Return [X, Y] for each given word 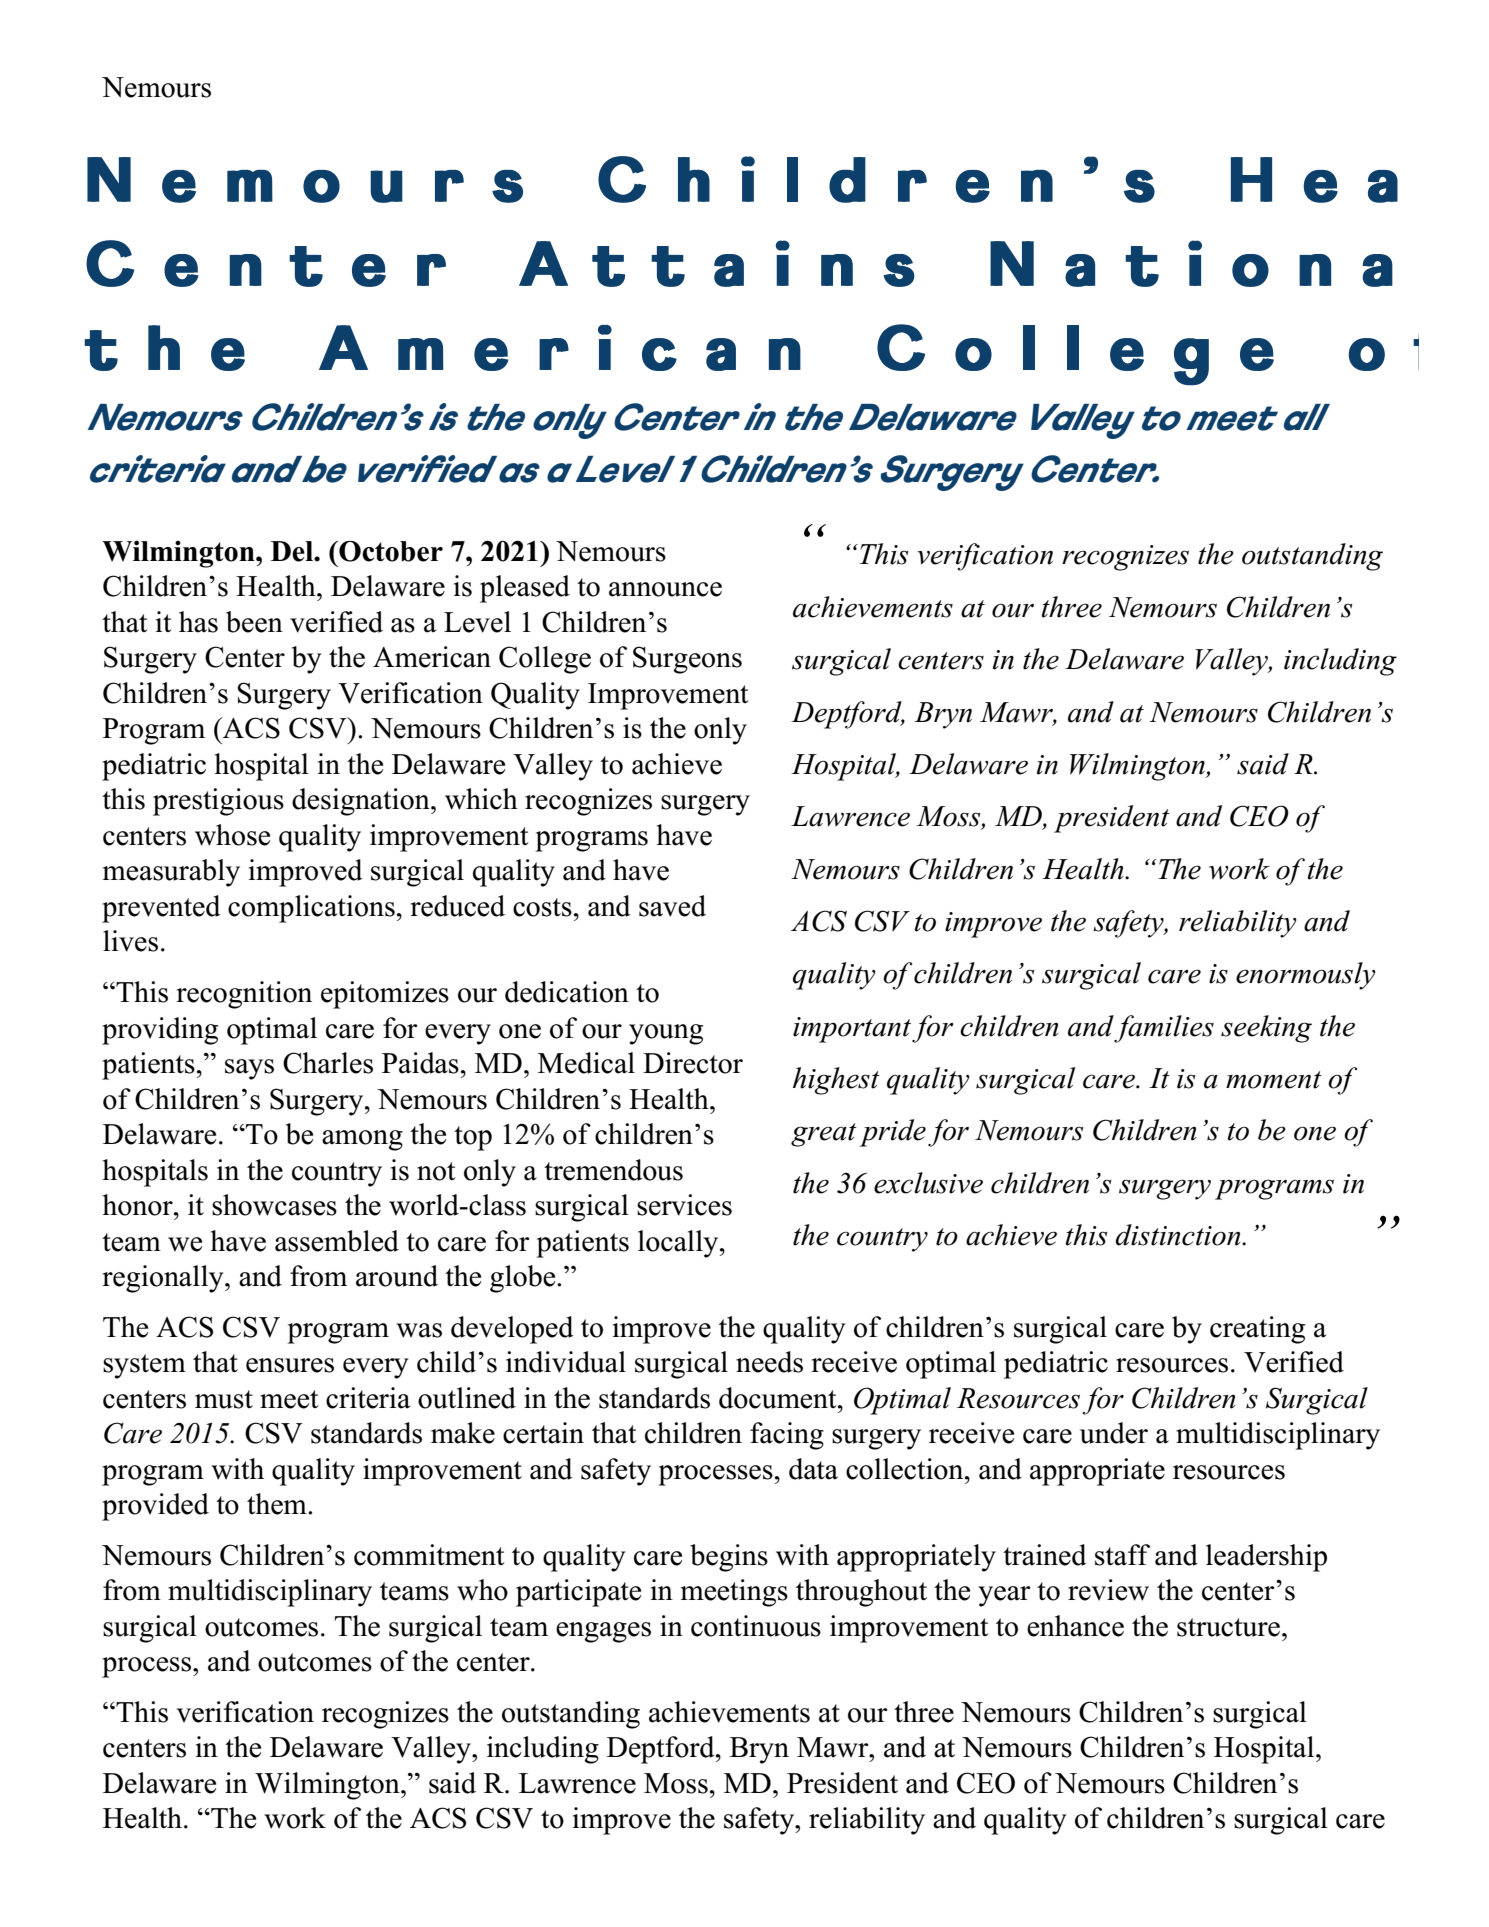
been [254, 622]
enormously [1306, 976]
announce [665, 589]
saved [672, 906]
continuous [756, 1626]
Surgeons [687, 660]
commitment [429, 1555]
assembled [337, 1241]
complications [311, 909]
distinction [1179, 1235]
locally [679, 1244]
